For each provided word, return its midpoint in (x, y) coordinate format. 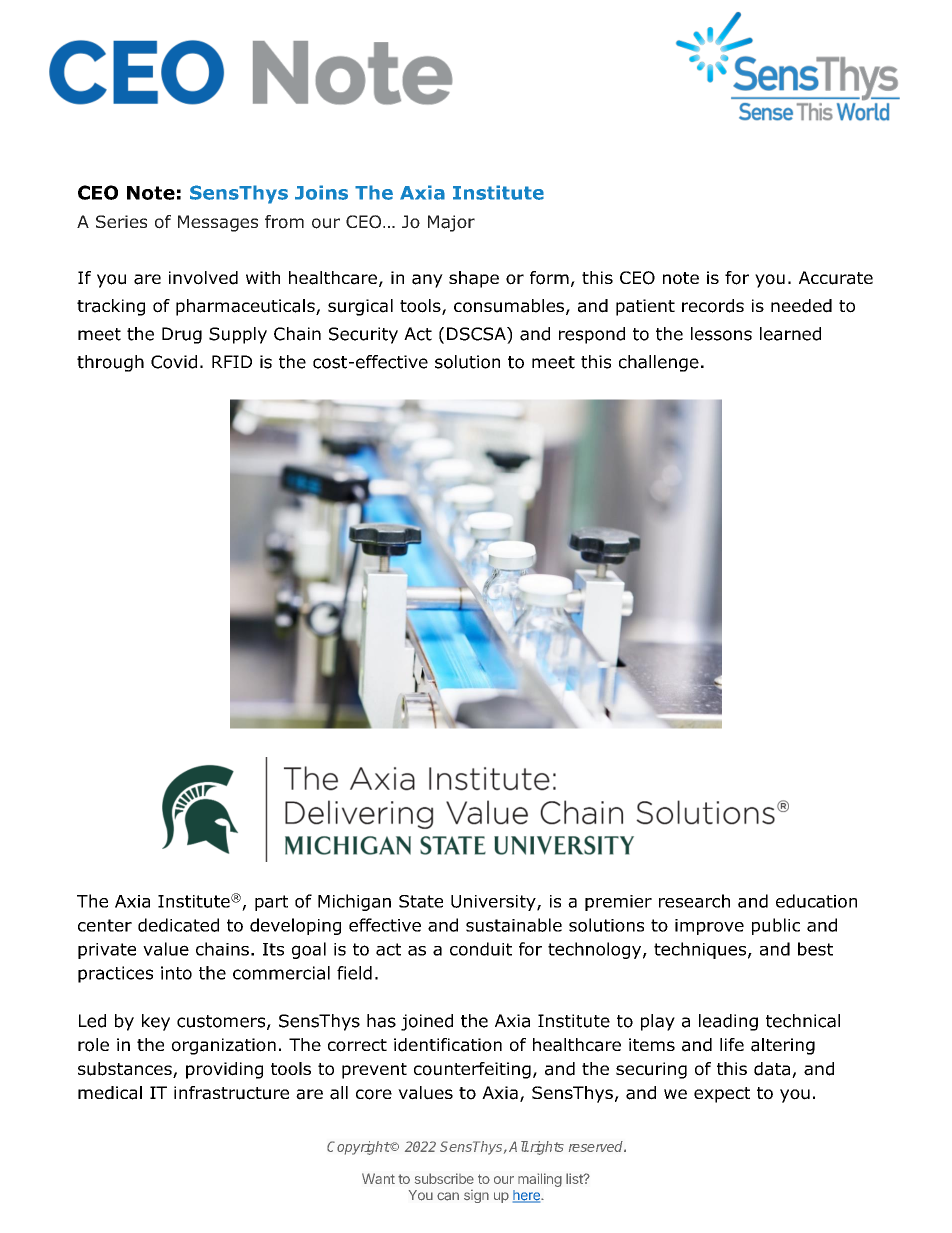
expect (722, 1095)
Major (451, 223)
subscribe (444, 1178)
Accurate (836, 278)
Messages (218, 223)
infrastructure (231, 1093)
